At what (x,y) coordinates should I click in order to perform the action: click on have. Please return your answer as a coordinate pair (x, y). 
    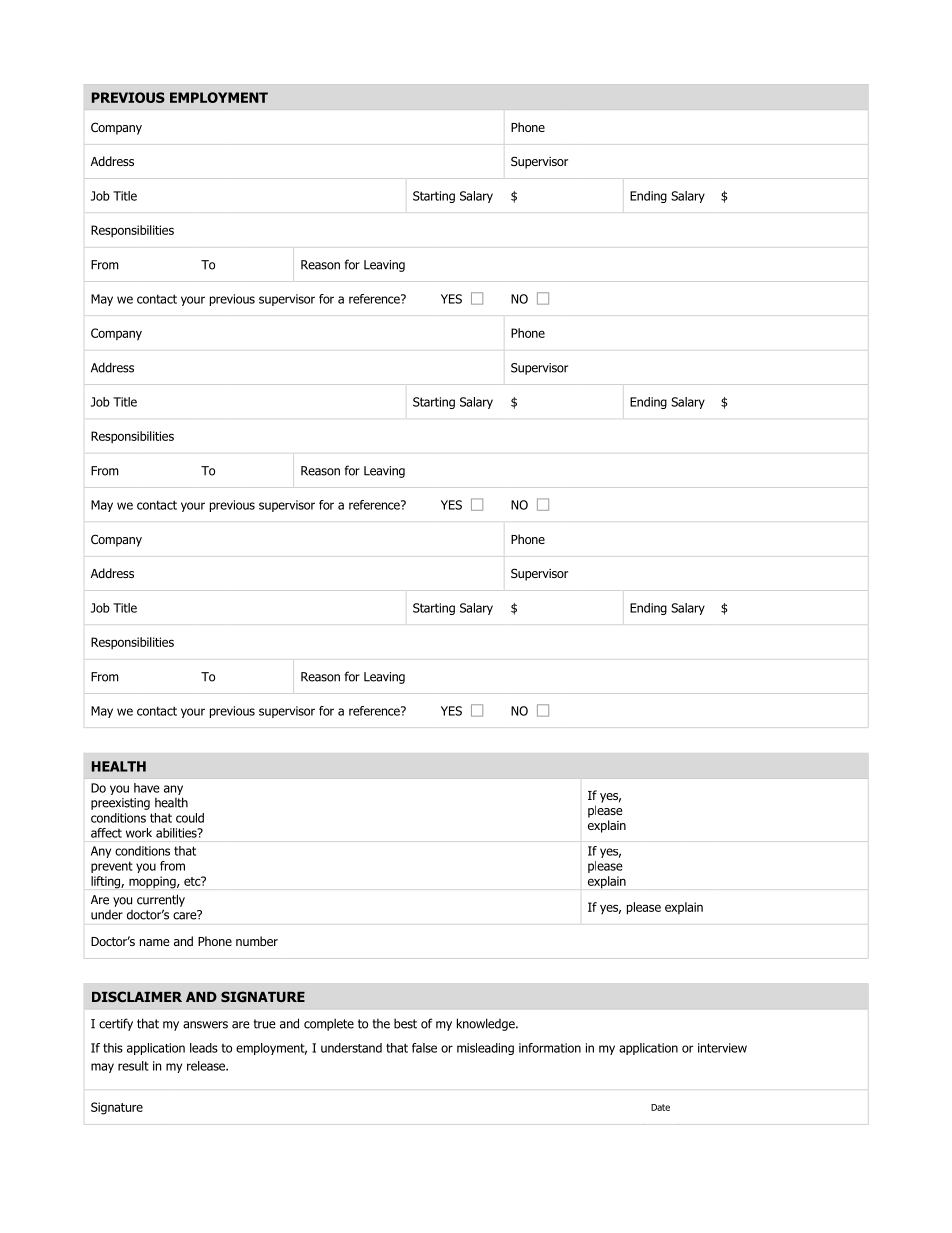
    Looking at the image, I should click on (147, 788).
